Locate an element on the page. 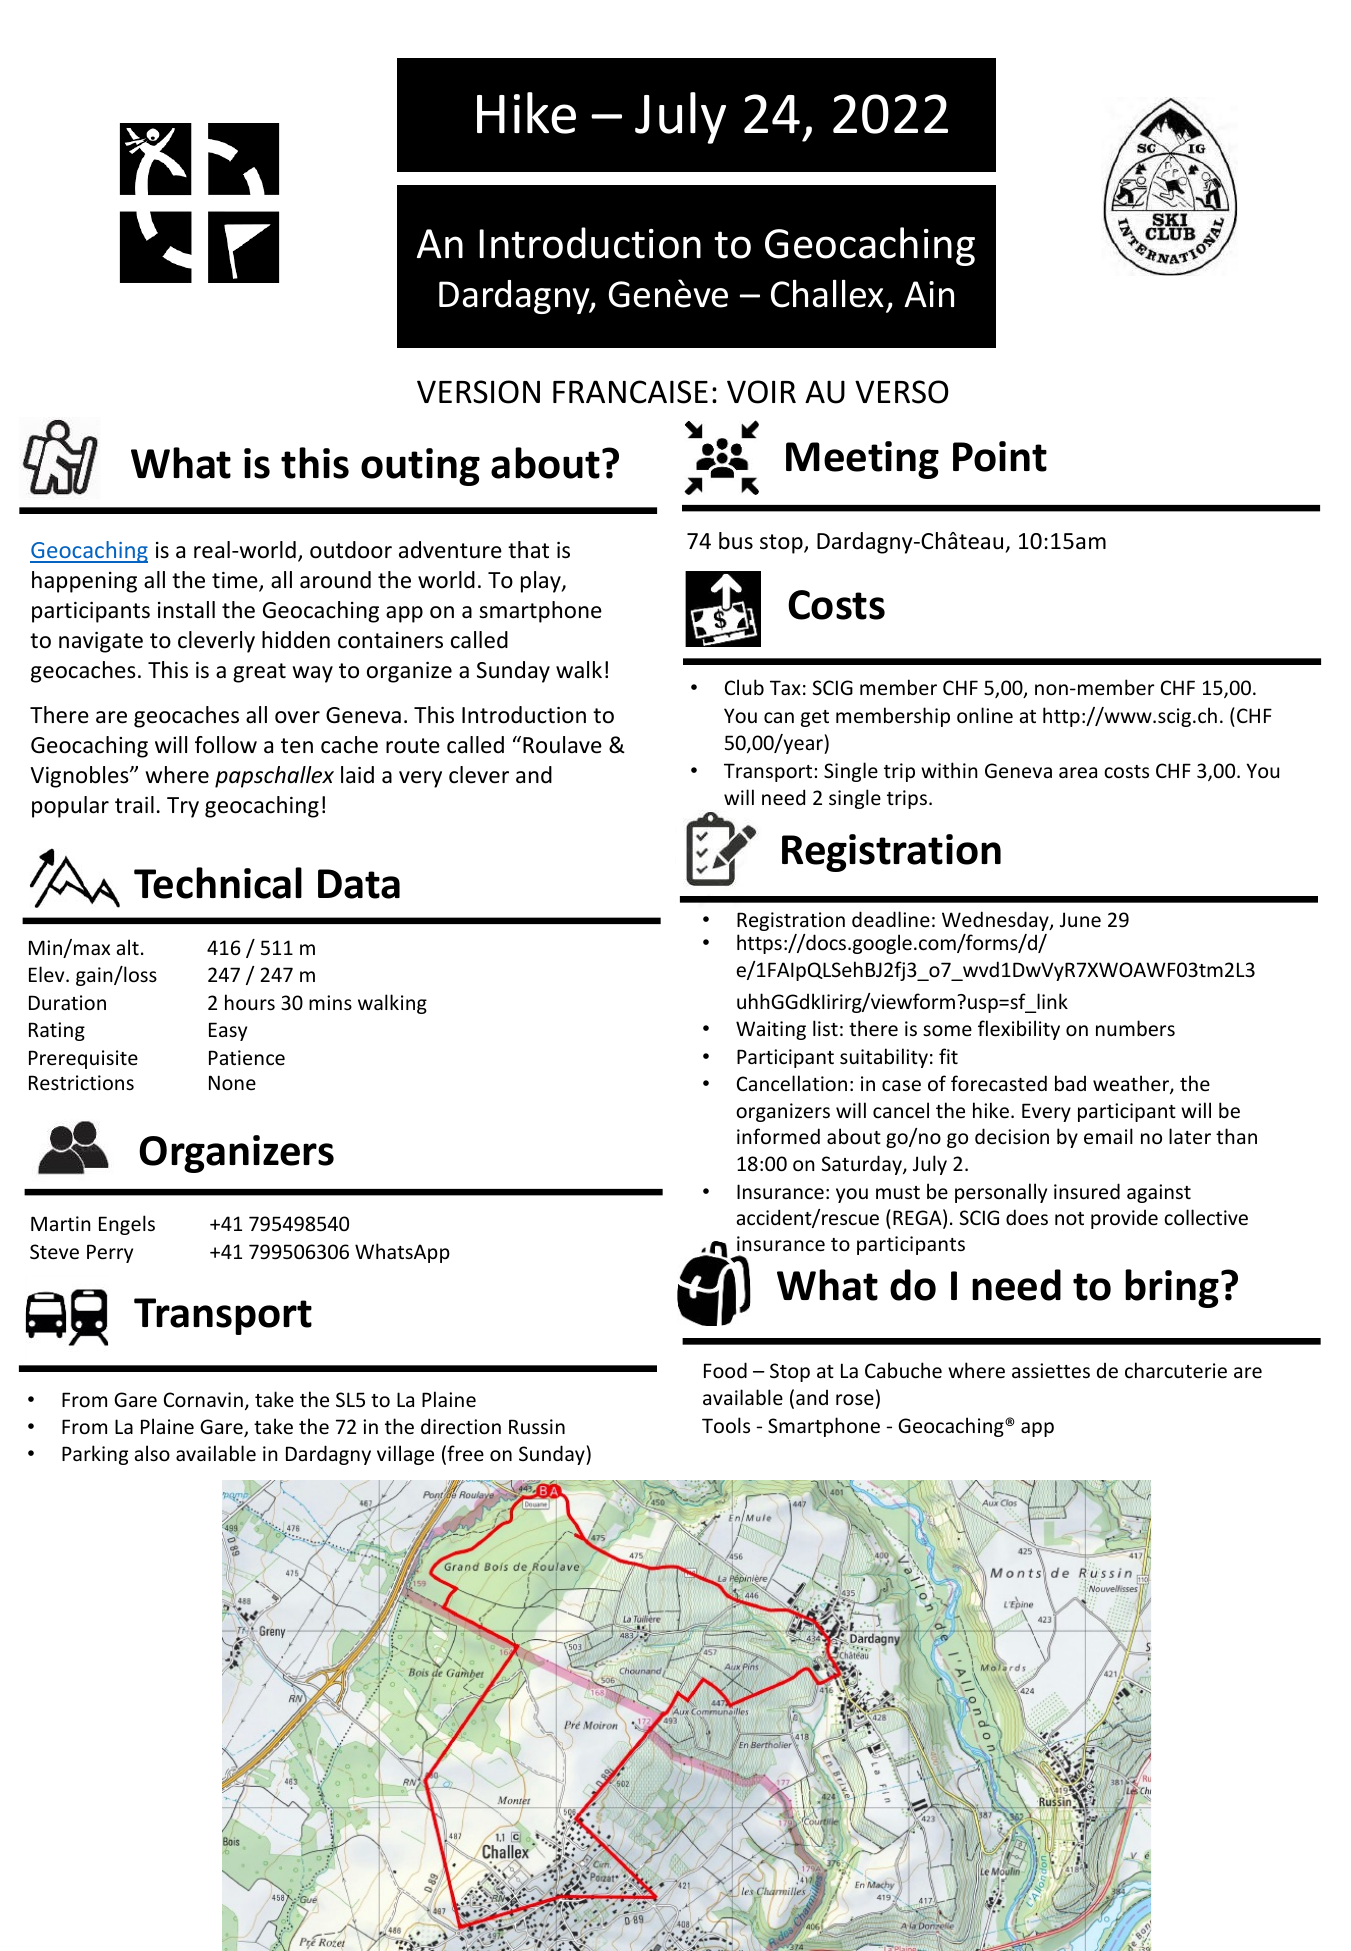  also is located at coordinates (152, 1453).
